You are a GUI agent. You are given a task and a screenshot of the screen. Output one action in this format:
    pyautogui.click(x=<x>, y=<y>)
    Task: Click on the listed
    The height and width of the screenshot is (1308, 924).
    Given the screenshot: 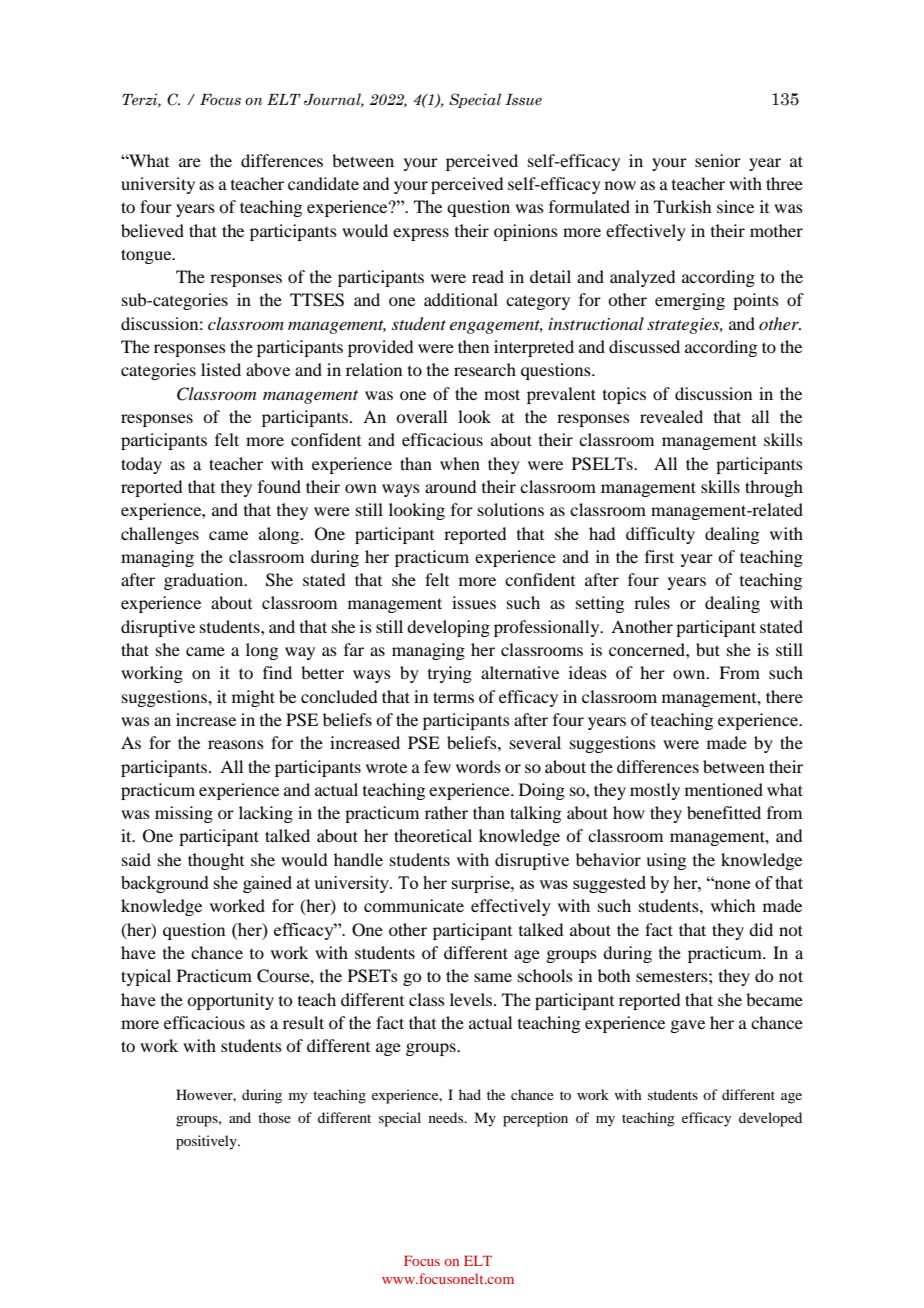 What is the action you would take?
    pyautogui.click(x=221, y=369)
